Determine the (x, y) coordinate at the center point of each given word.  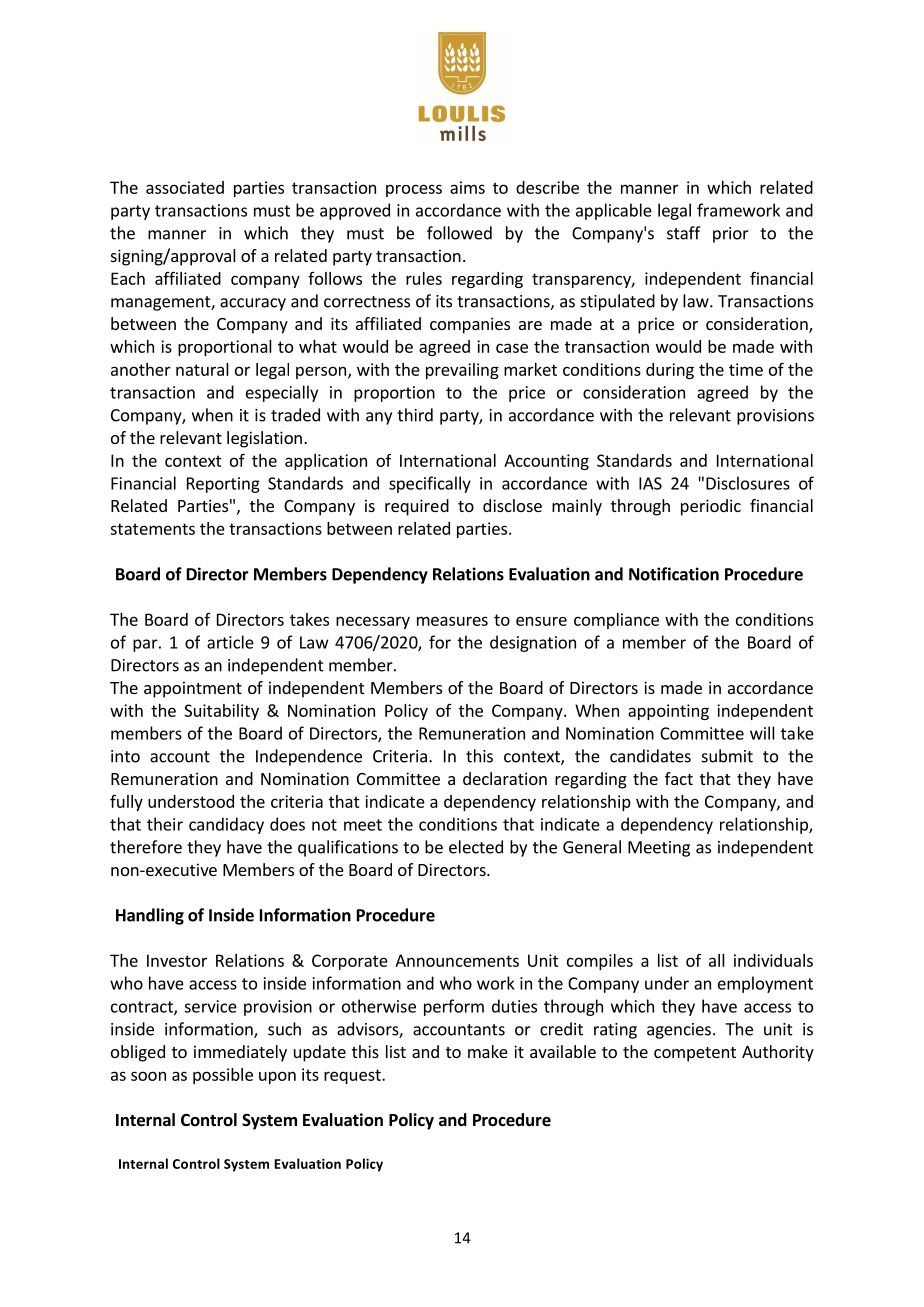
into (125, 756)
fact (679, 778)
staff (683, 233)
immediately (240, 1053)
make (488, 1051)
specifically (430, 484)
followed (459, 233)
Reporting (223, 485)
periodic (711, 507)
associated (185, 187)
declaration (505, 778)
